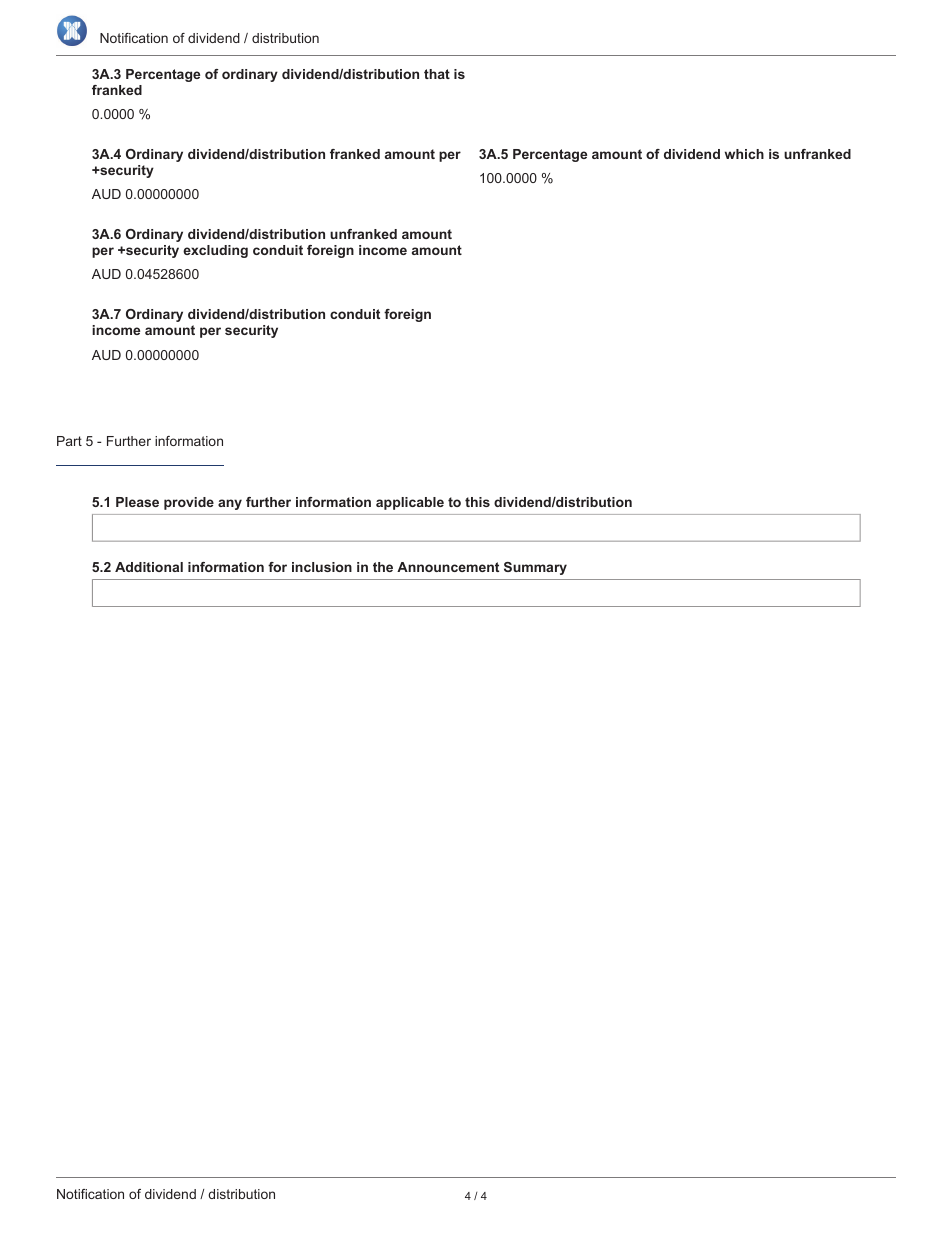 The width and height of the screenshot is (952, 1233). I want to click on which, so click(744, 154).
